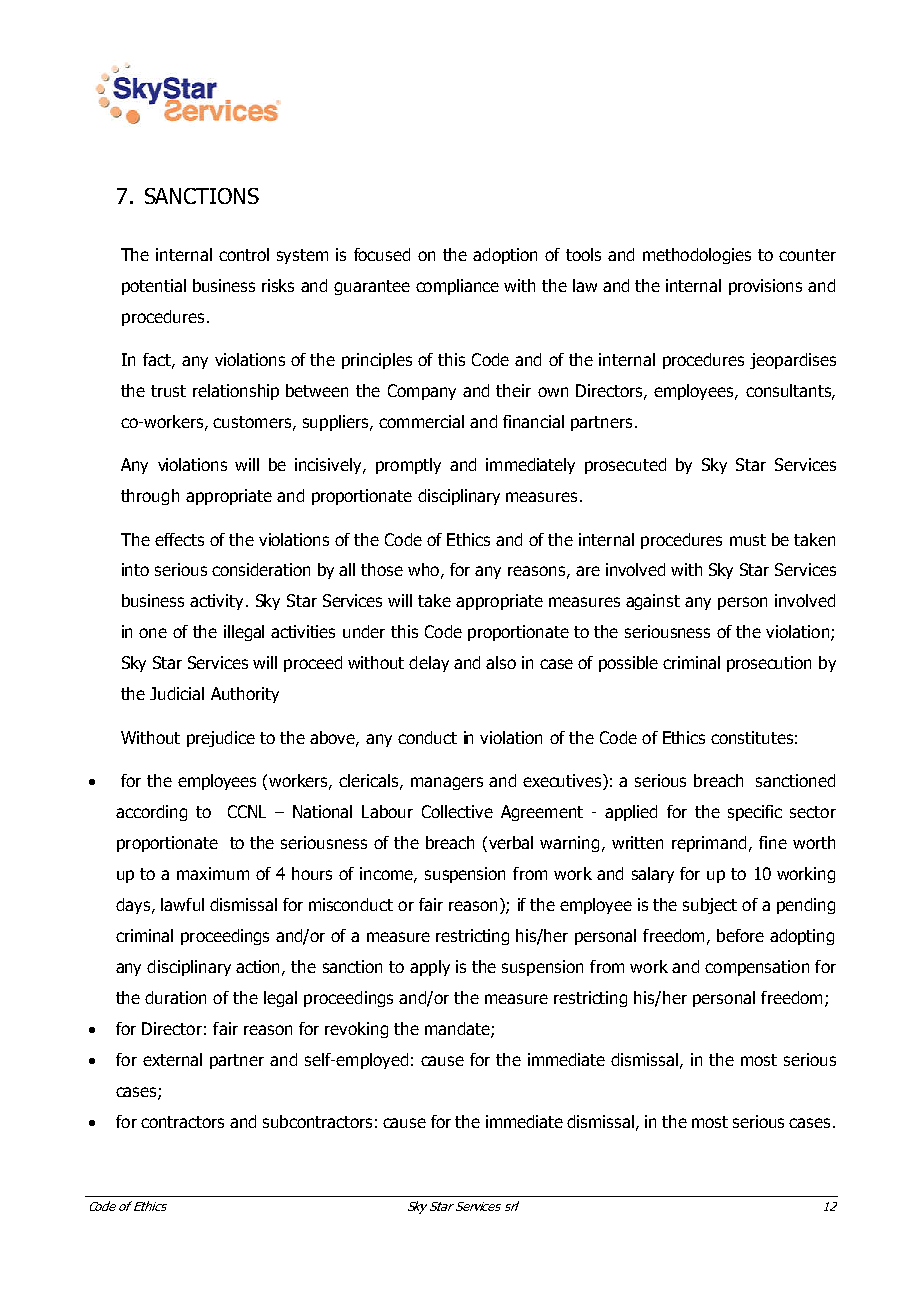  I want to click on managers, so click(447, 783).
